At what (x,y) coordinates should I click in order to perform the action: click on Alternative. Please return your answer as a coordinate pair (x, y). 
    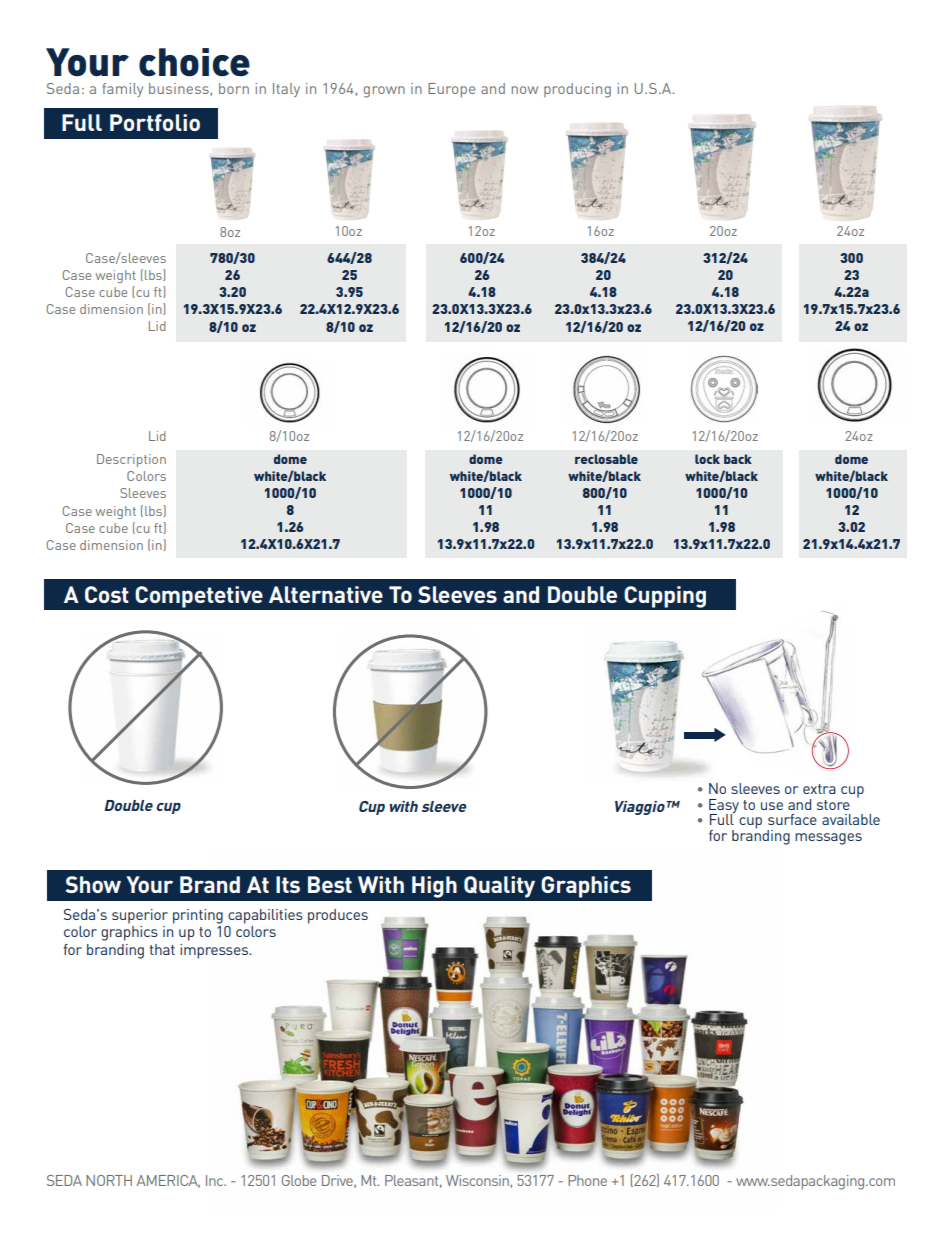
    Looking at the image, I should click on (326, 594).
